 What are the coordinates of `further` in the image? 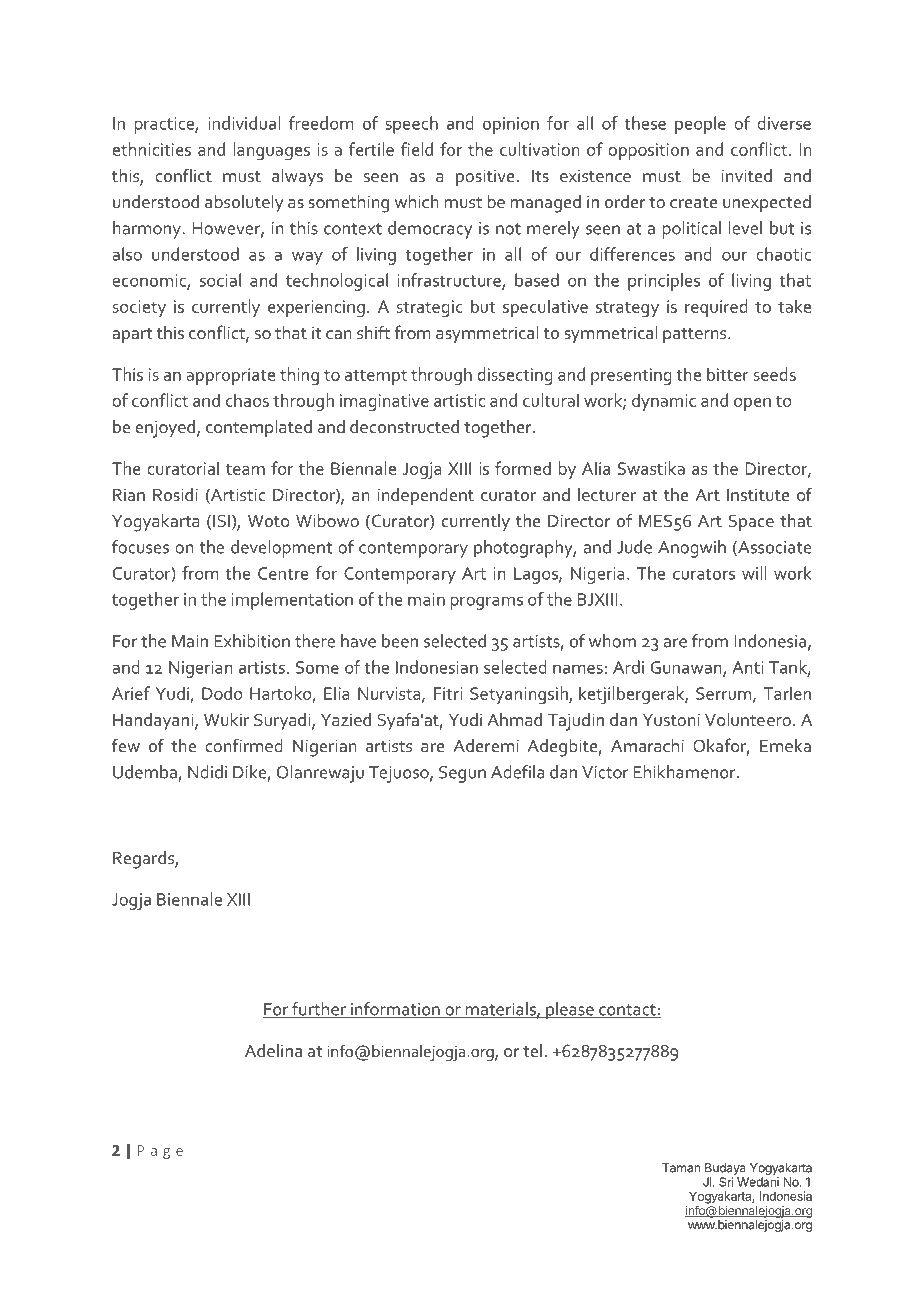 It's located at (319, 1010).
